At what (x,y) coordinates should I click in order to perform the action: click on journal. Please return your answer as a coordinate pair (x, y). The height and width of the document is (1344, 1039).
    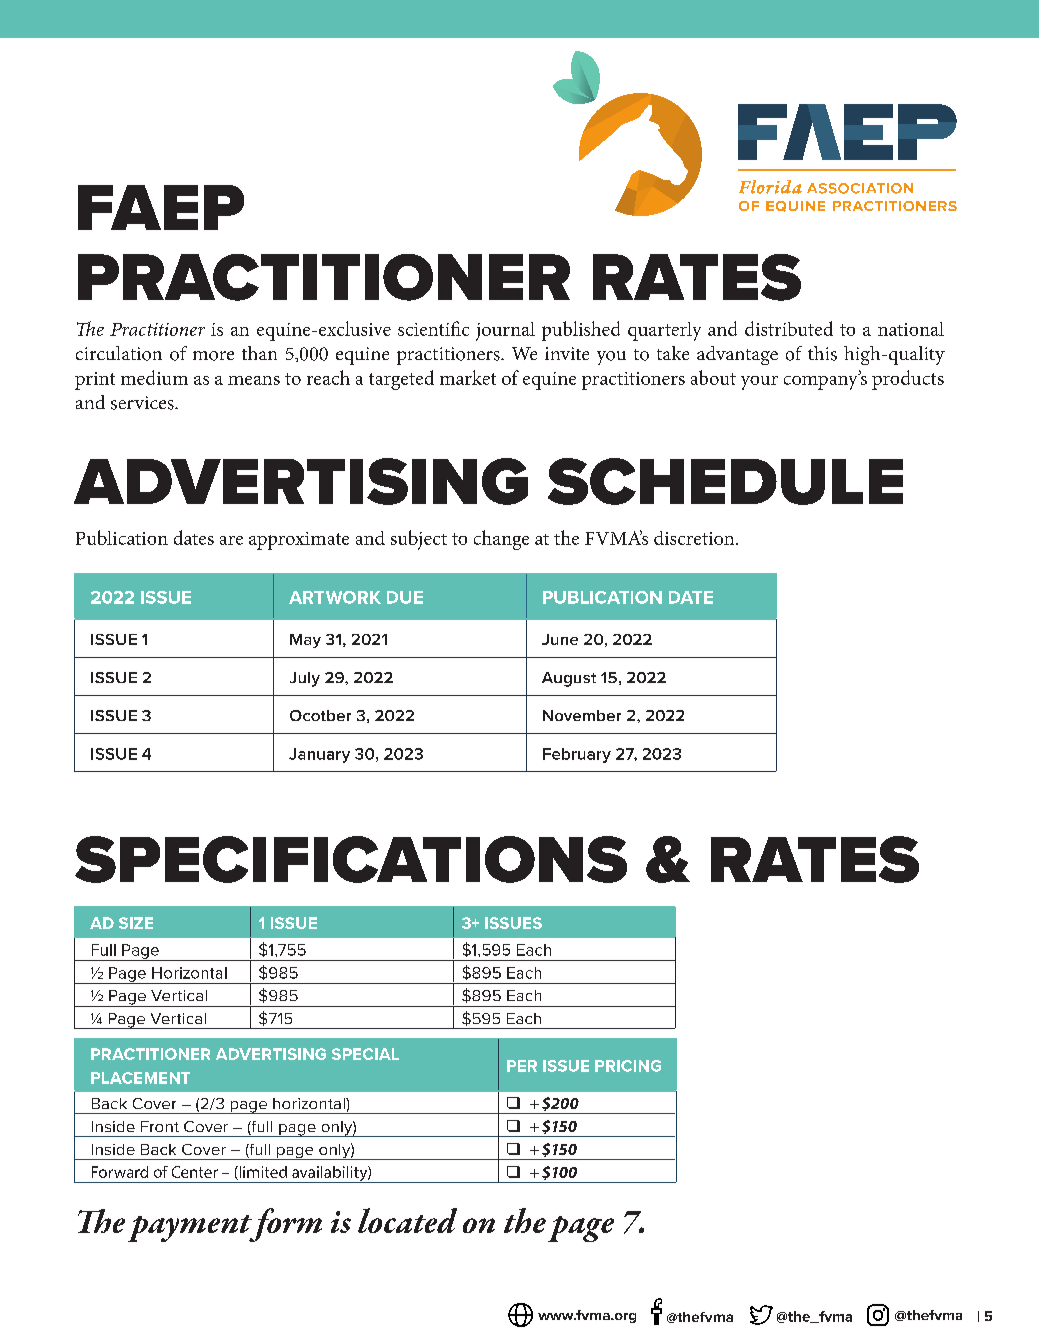
    Looking at the image, I should click on (505, 331).
